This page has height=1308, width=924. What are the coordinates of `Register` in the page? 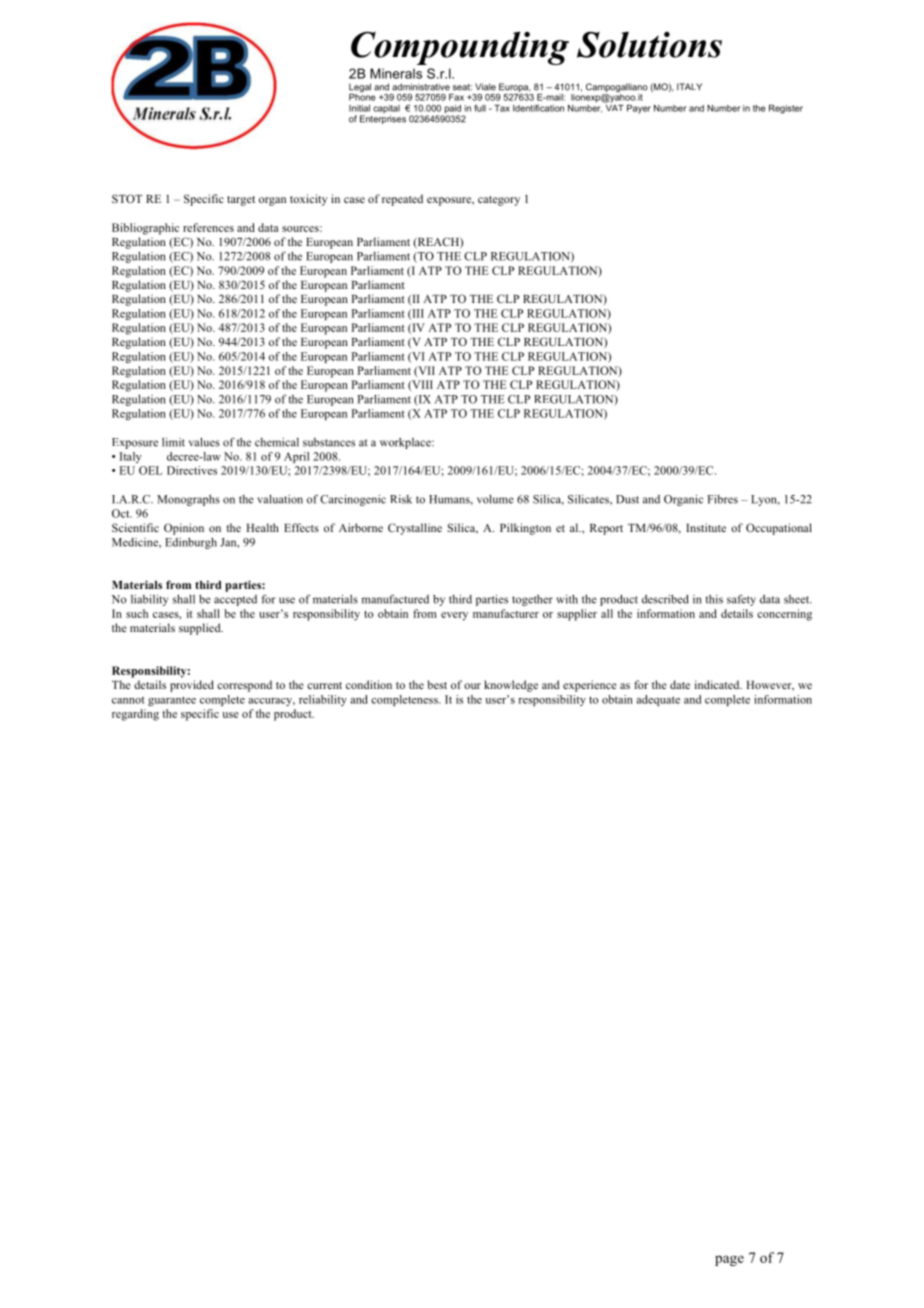 It's located at (786, 109).
